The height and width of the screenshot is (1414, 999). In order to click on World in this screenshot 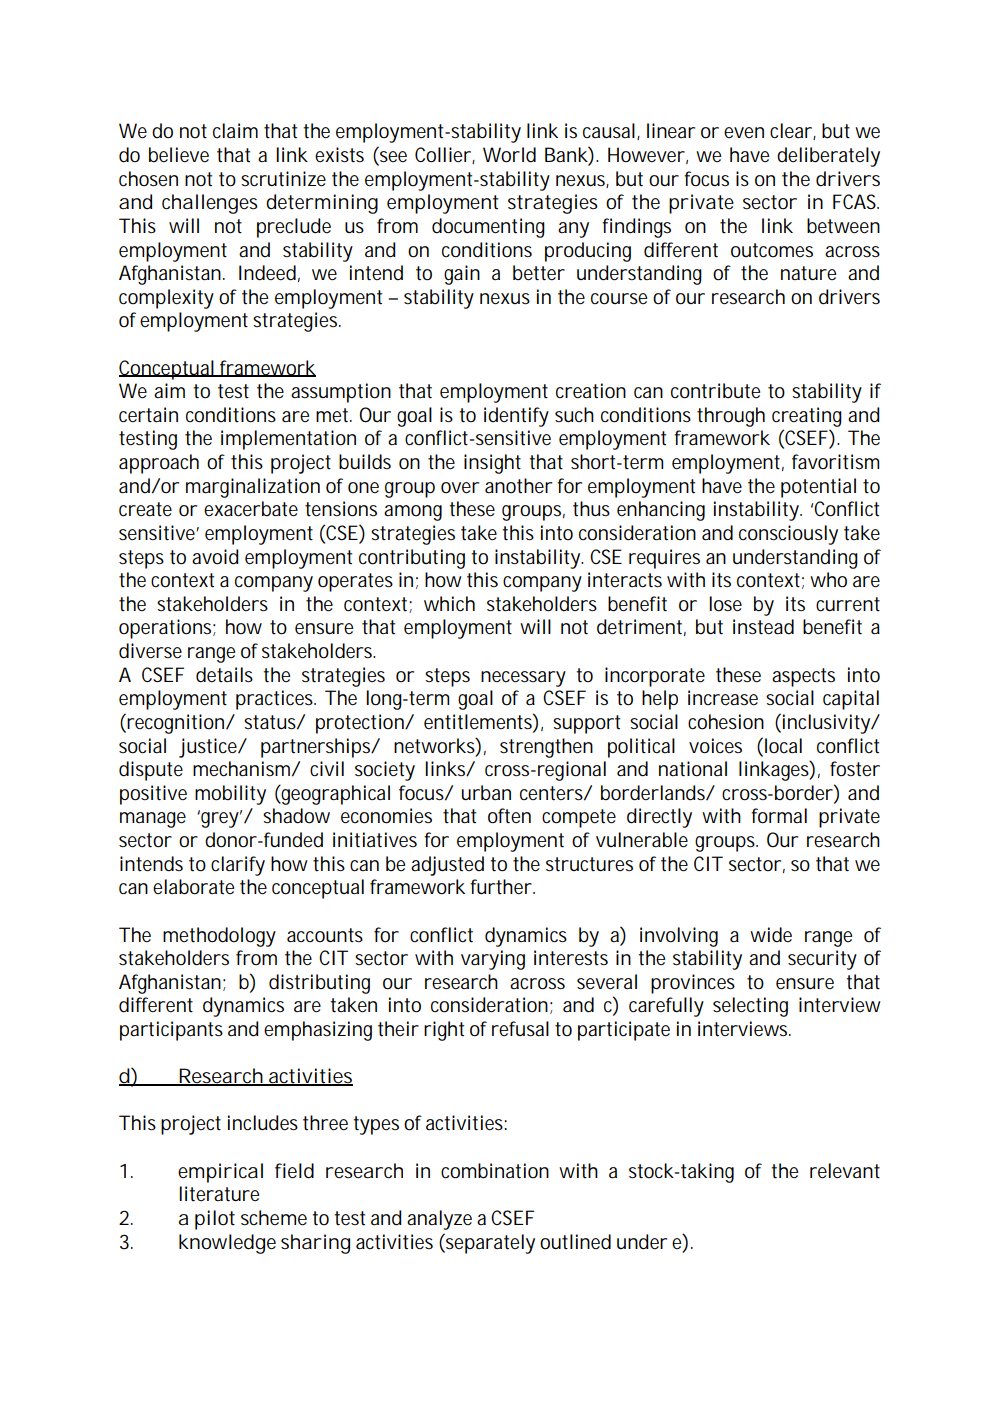, I will do `click(509, 155)`.
